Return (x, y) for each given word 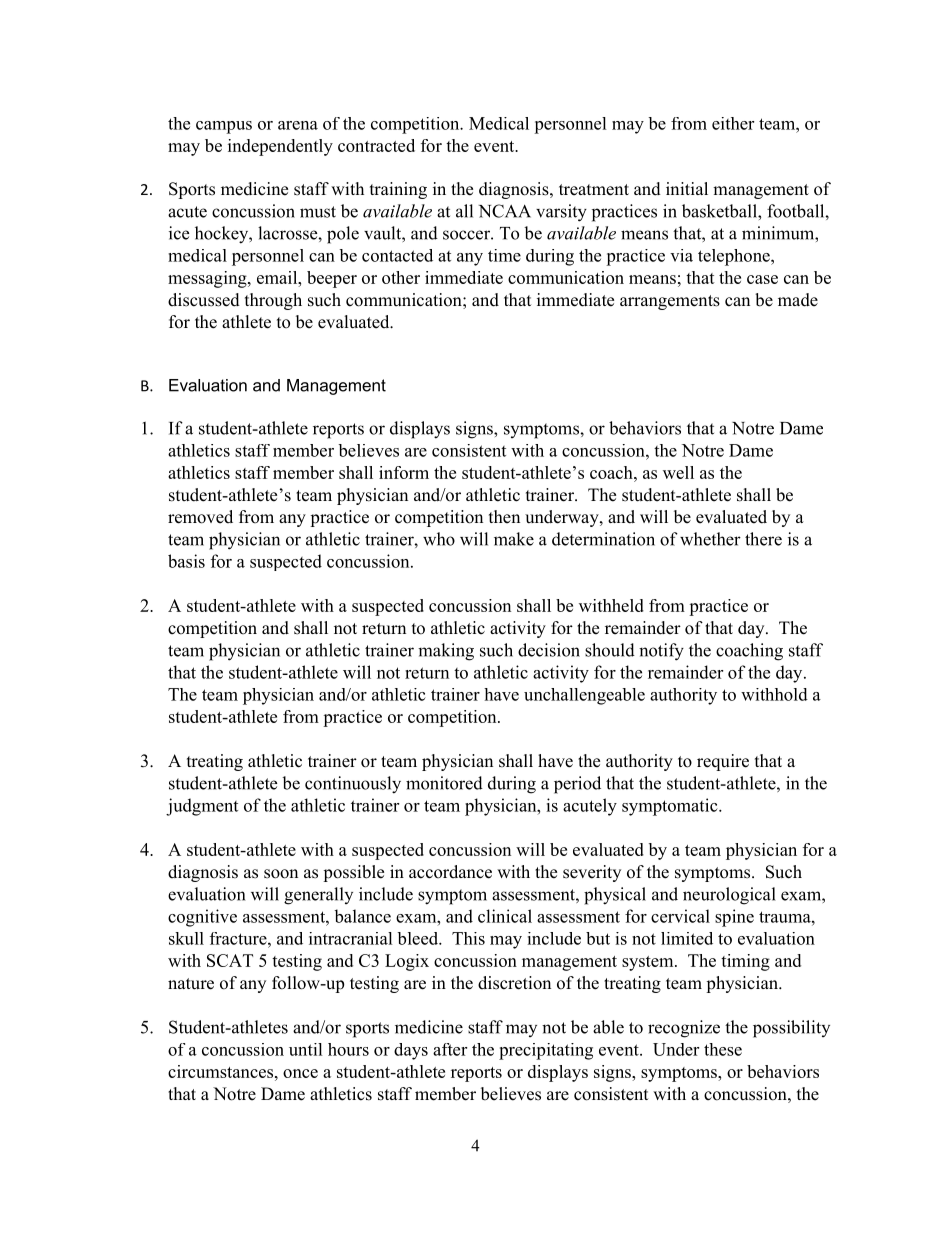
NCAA (505, 211)
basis (186, 561)
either (733, 123)
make (514, 539)
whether (710, 539)
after (450, 1049)
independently (280, 147)
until (306, 1049)
